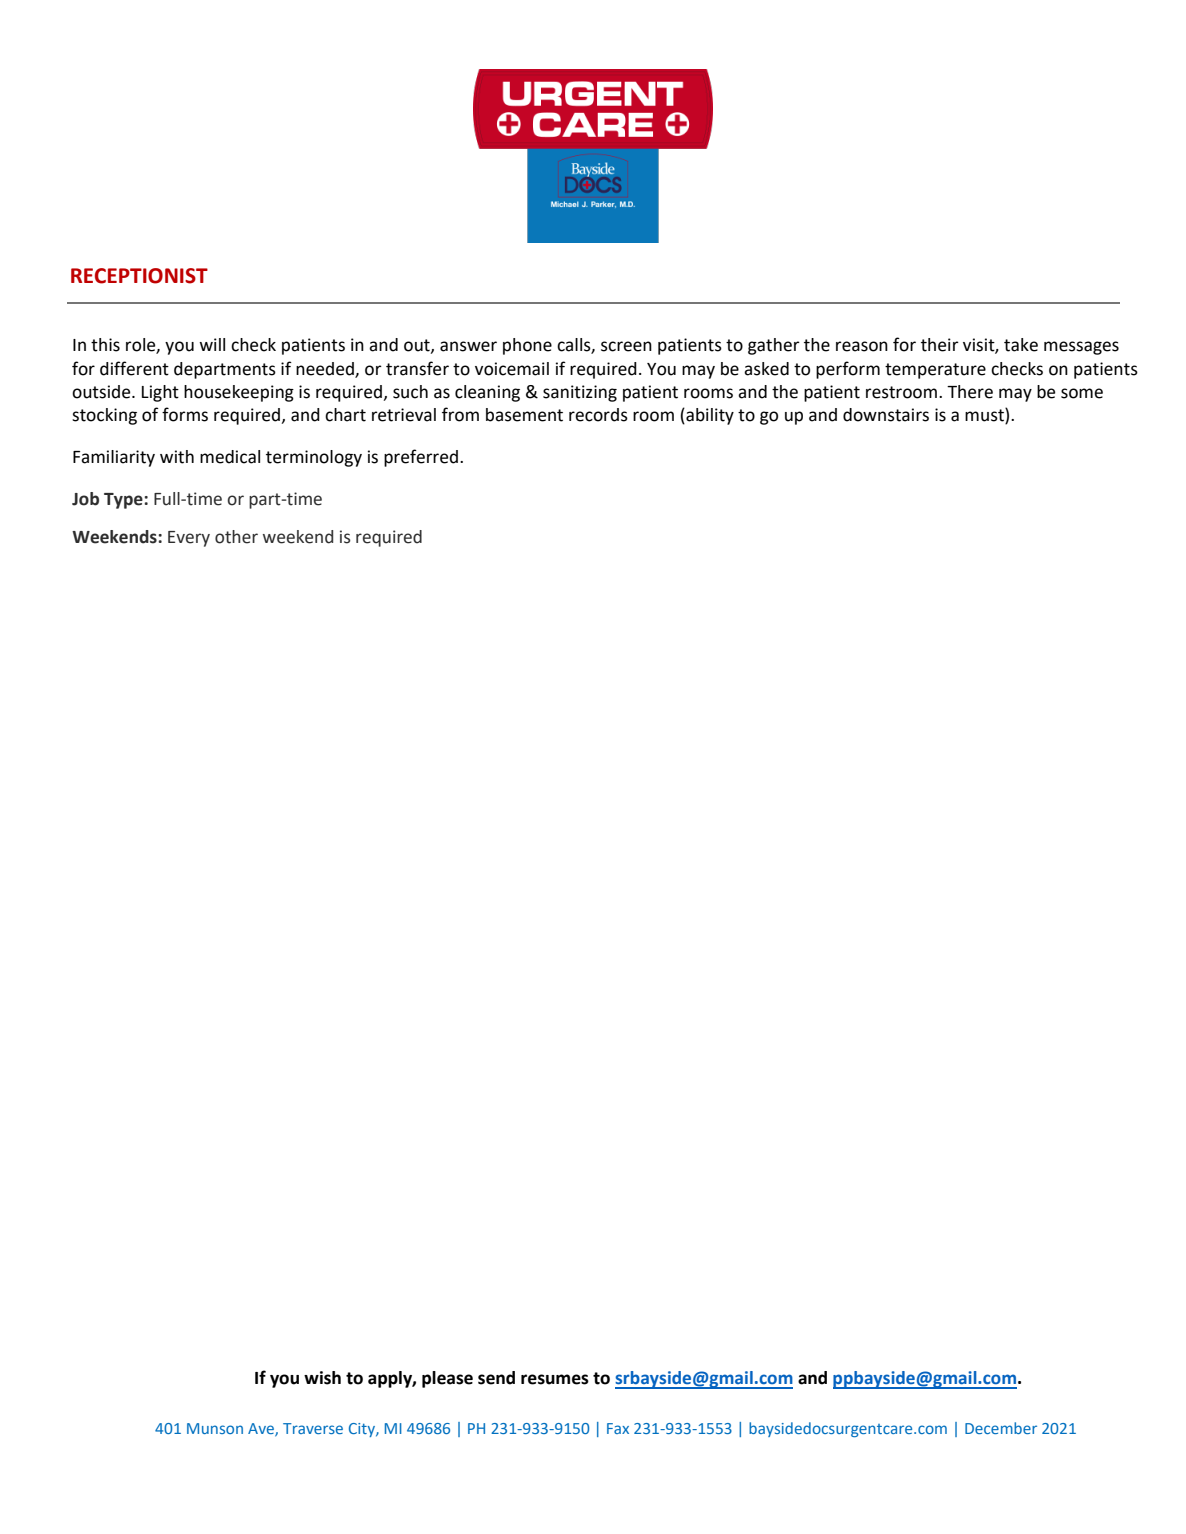 The image size is (1186, 1534). What do you see at coordinates (626, 346) in the screenshot?
I see `screen` at bounding box center [626, 346].
